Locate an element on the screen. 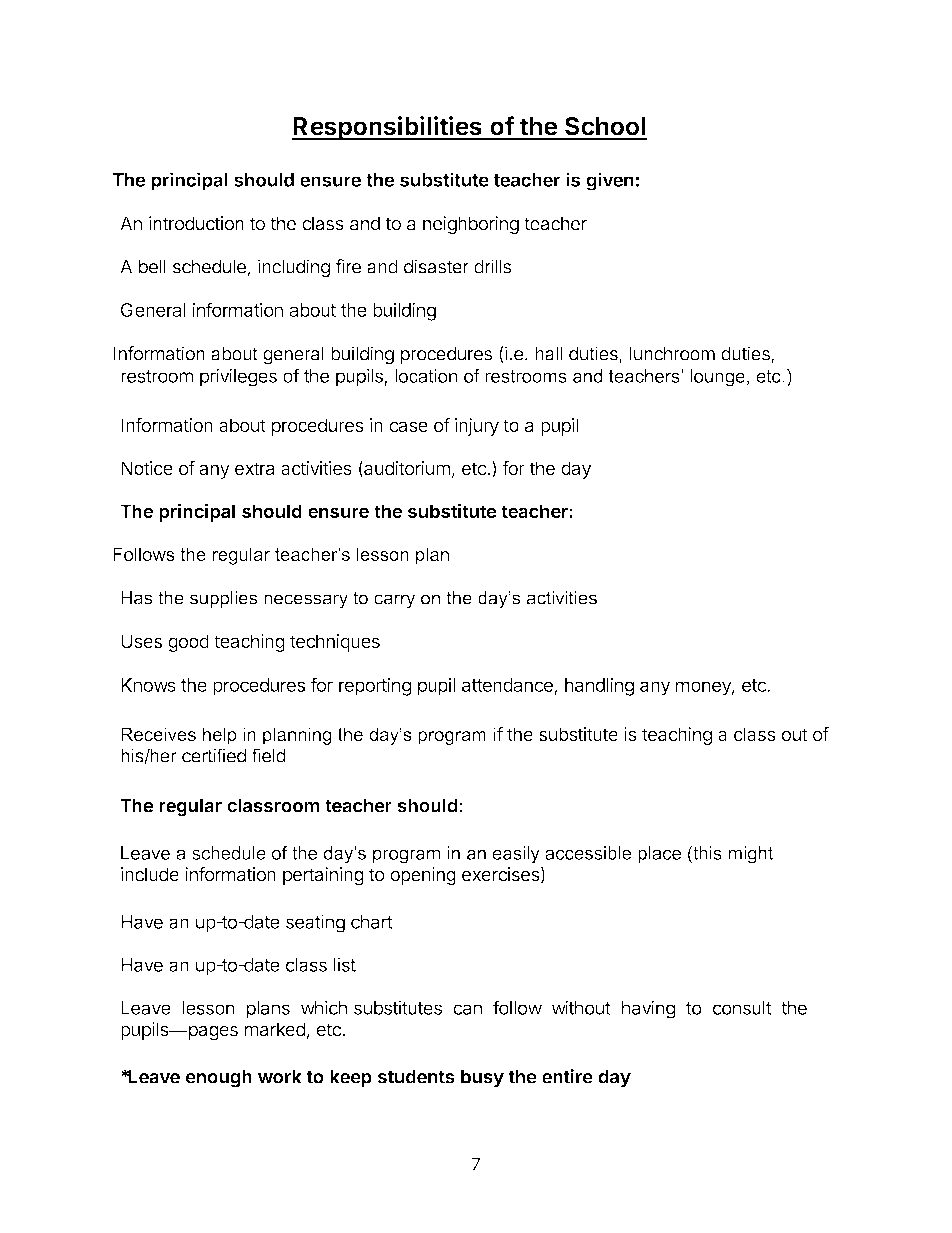  carry is located at coordinates (394, 601).
